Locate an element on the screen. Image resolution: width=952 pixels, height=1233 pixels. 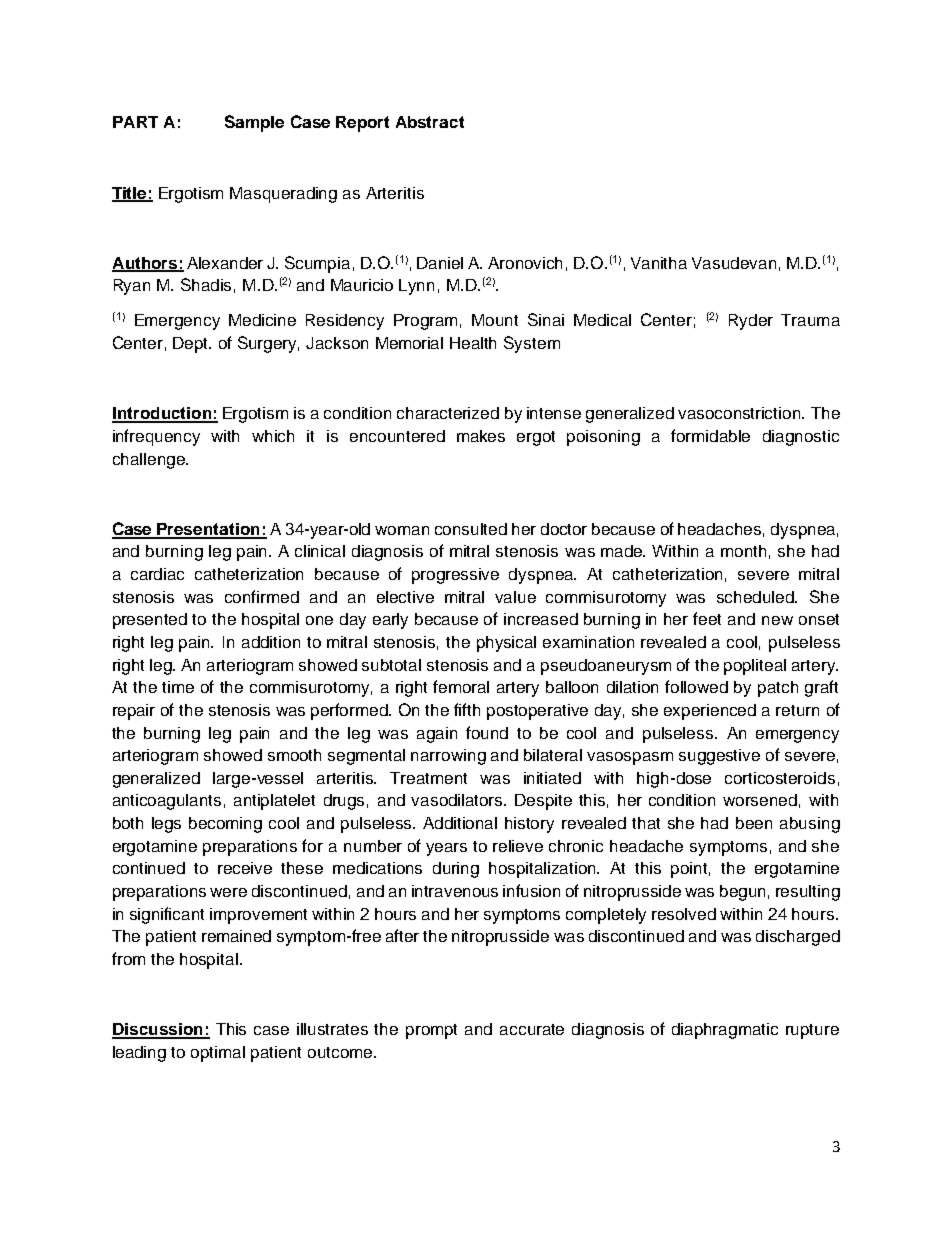
suggestive is located at coordinates (719, 757).
